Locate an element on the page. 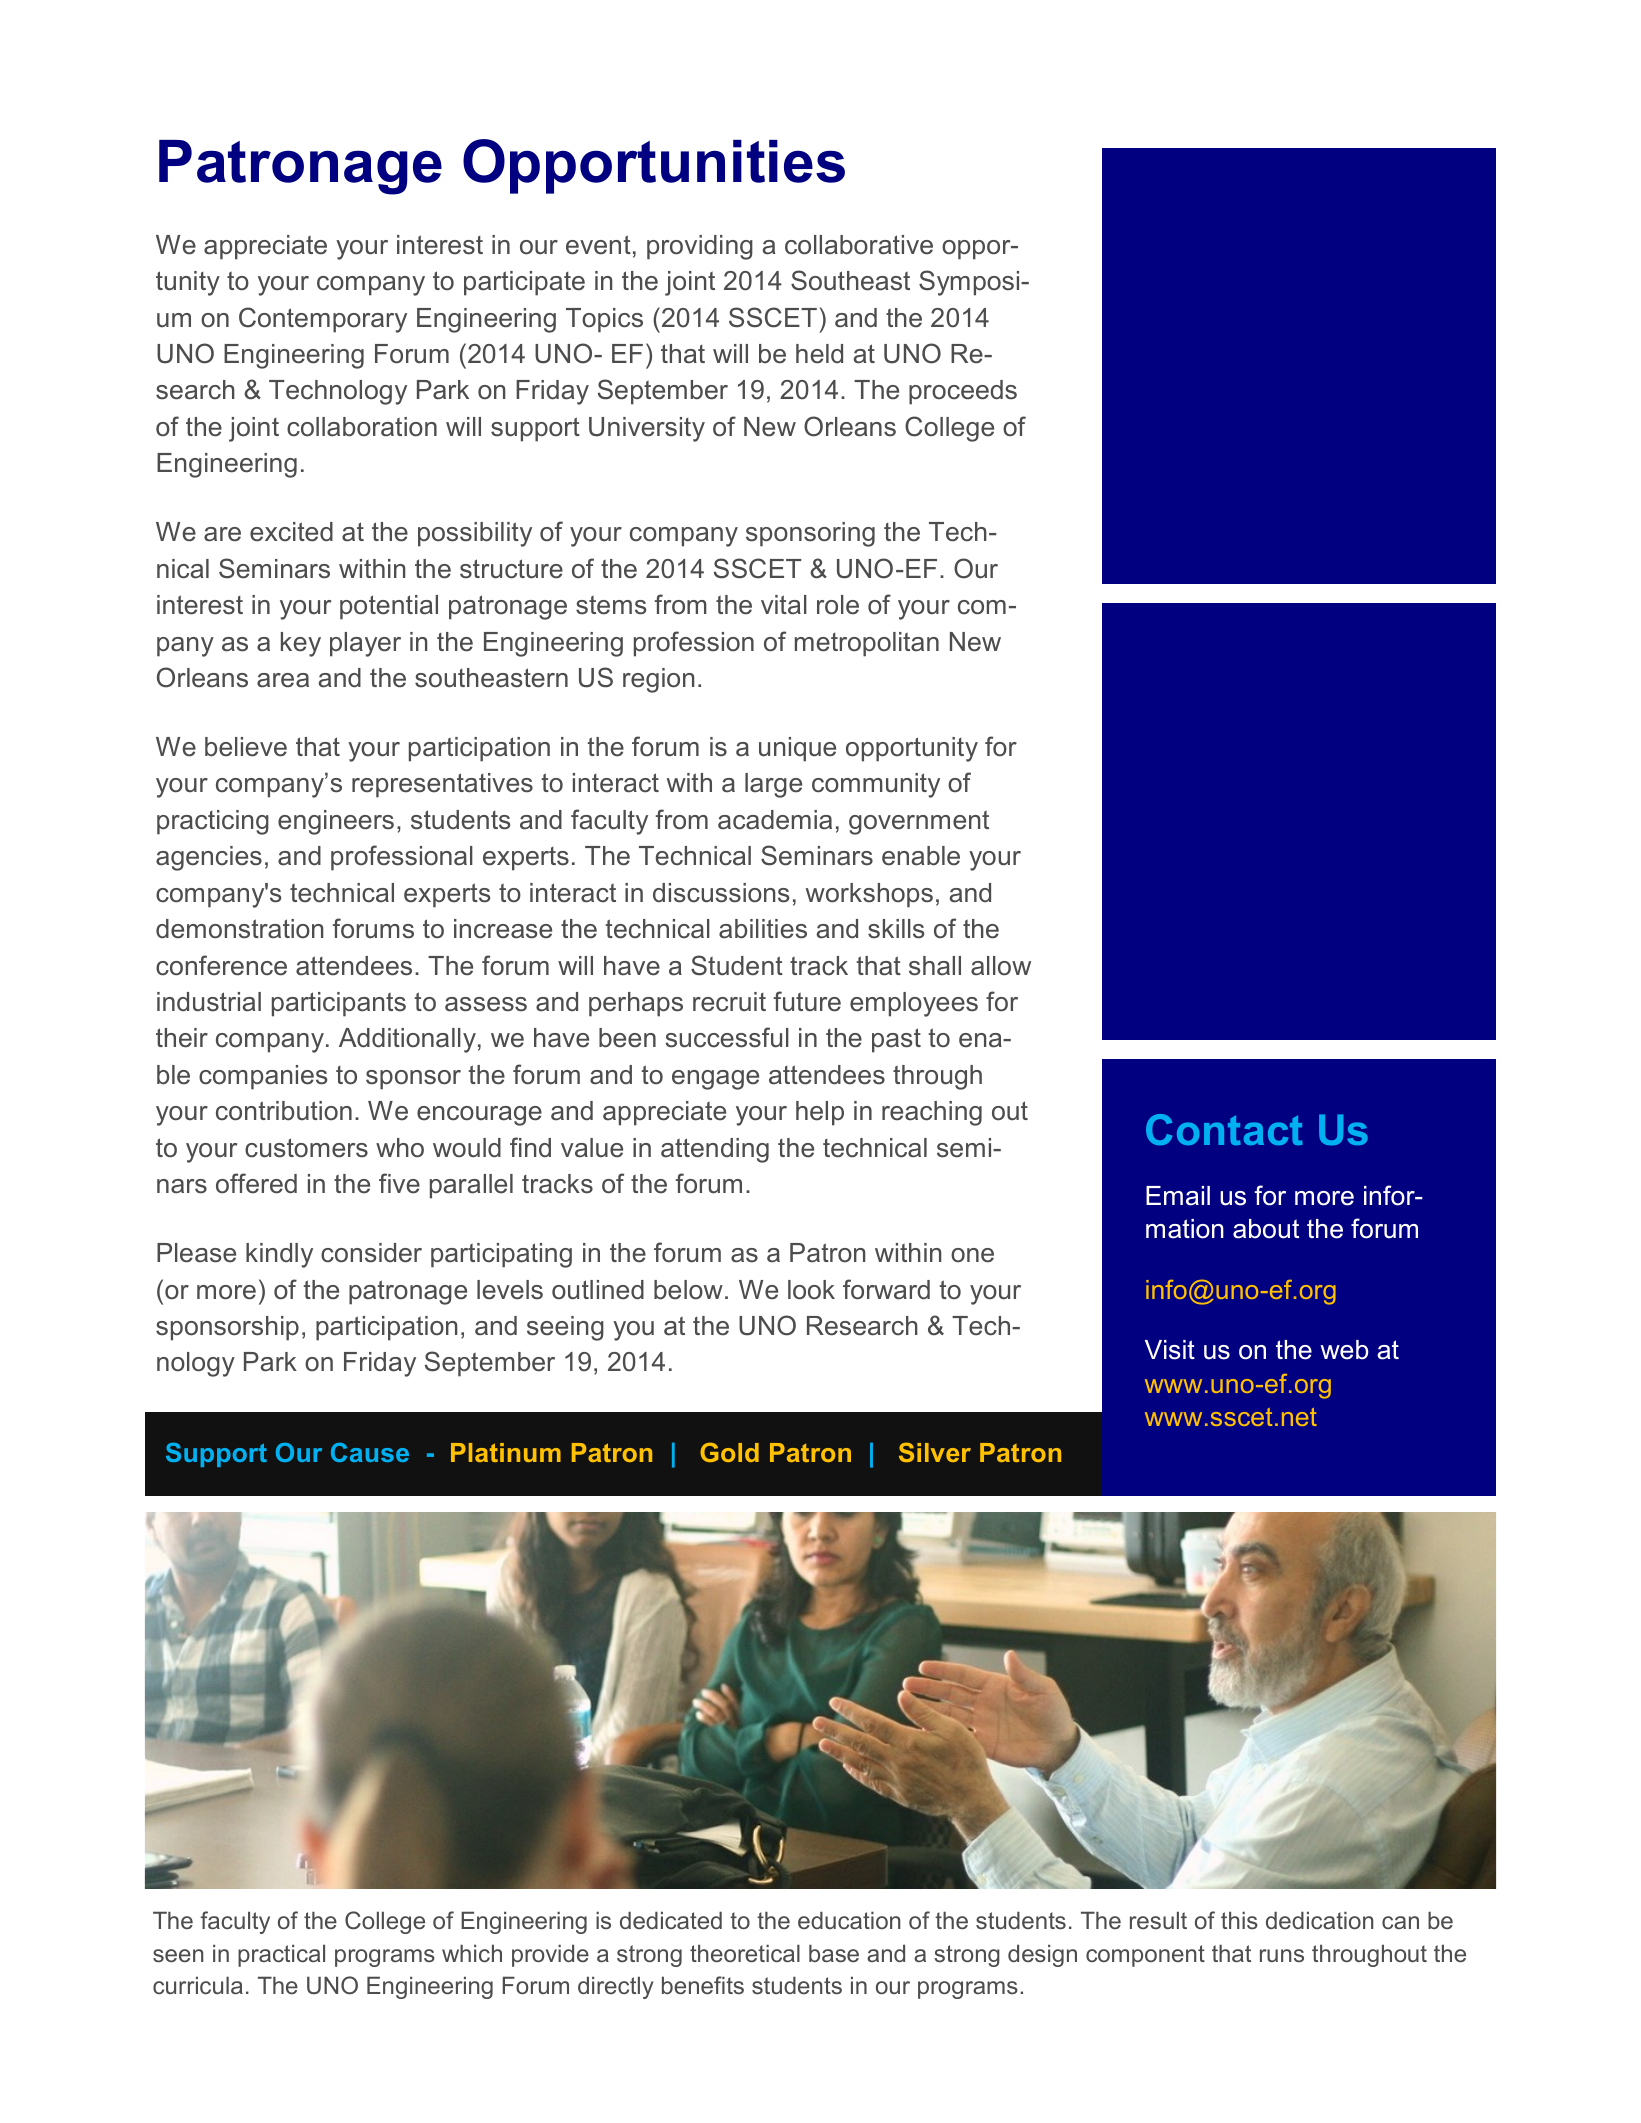 The height and width of the page is (2123, 1641). Gold is located at coordinates (729, 1452).
